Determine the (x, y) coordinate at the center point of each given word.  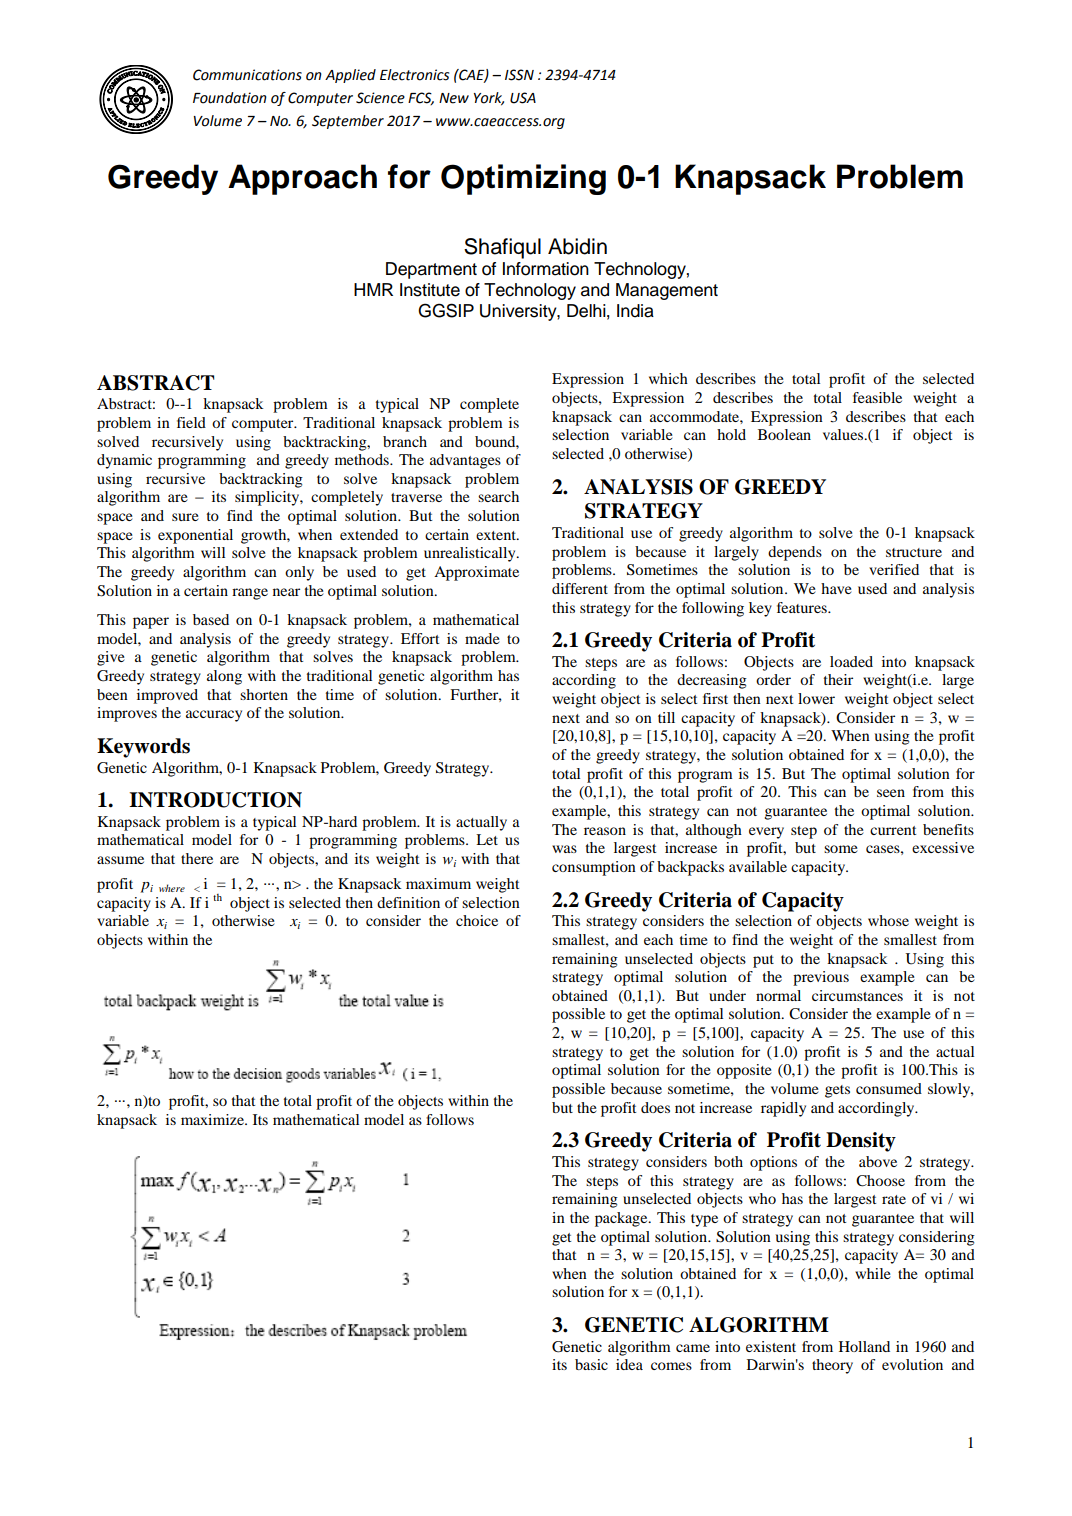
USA (523, 98)
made (482, 638)
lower (816, 698)
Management (667, 291)
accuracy (214, 716)
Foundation (230, 98)
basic (591, 1364)
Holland (864, 1346)
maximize (213, 1119)
